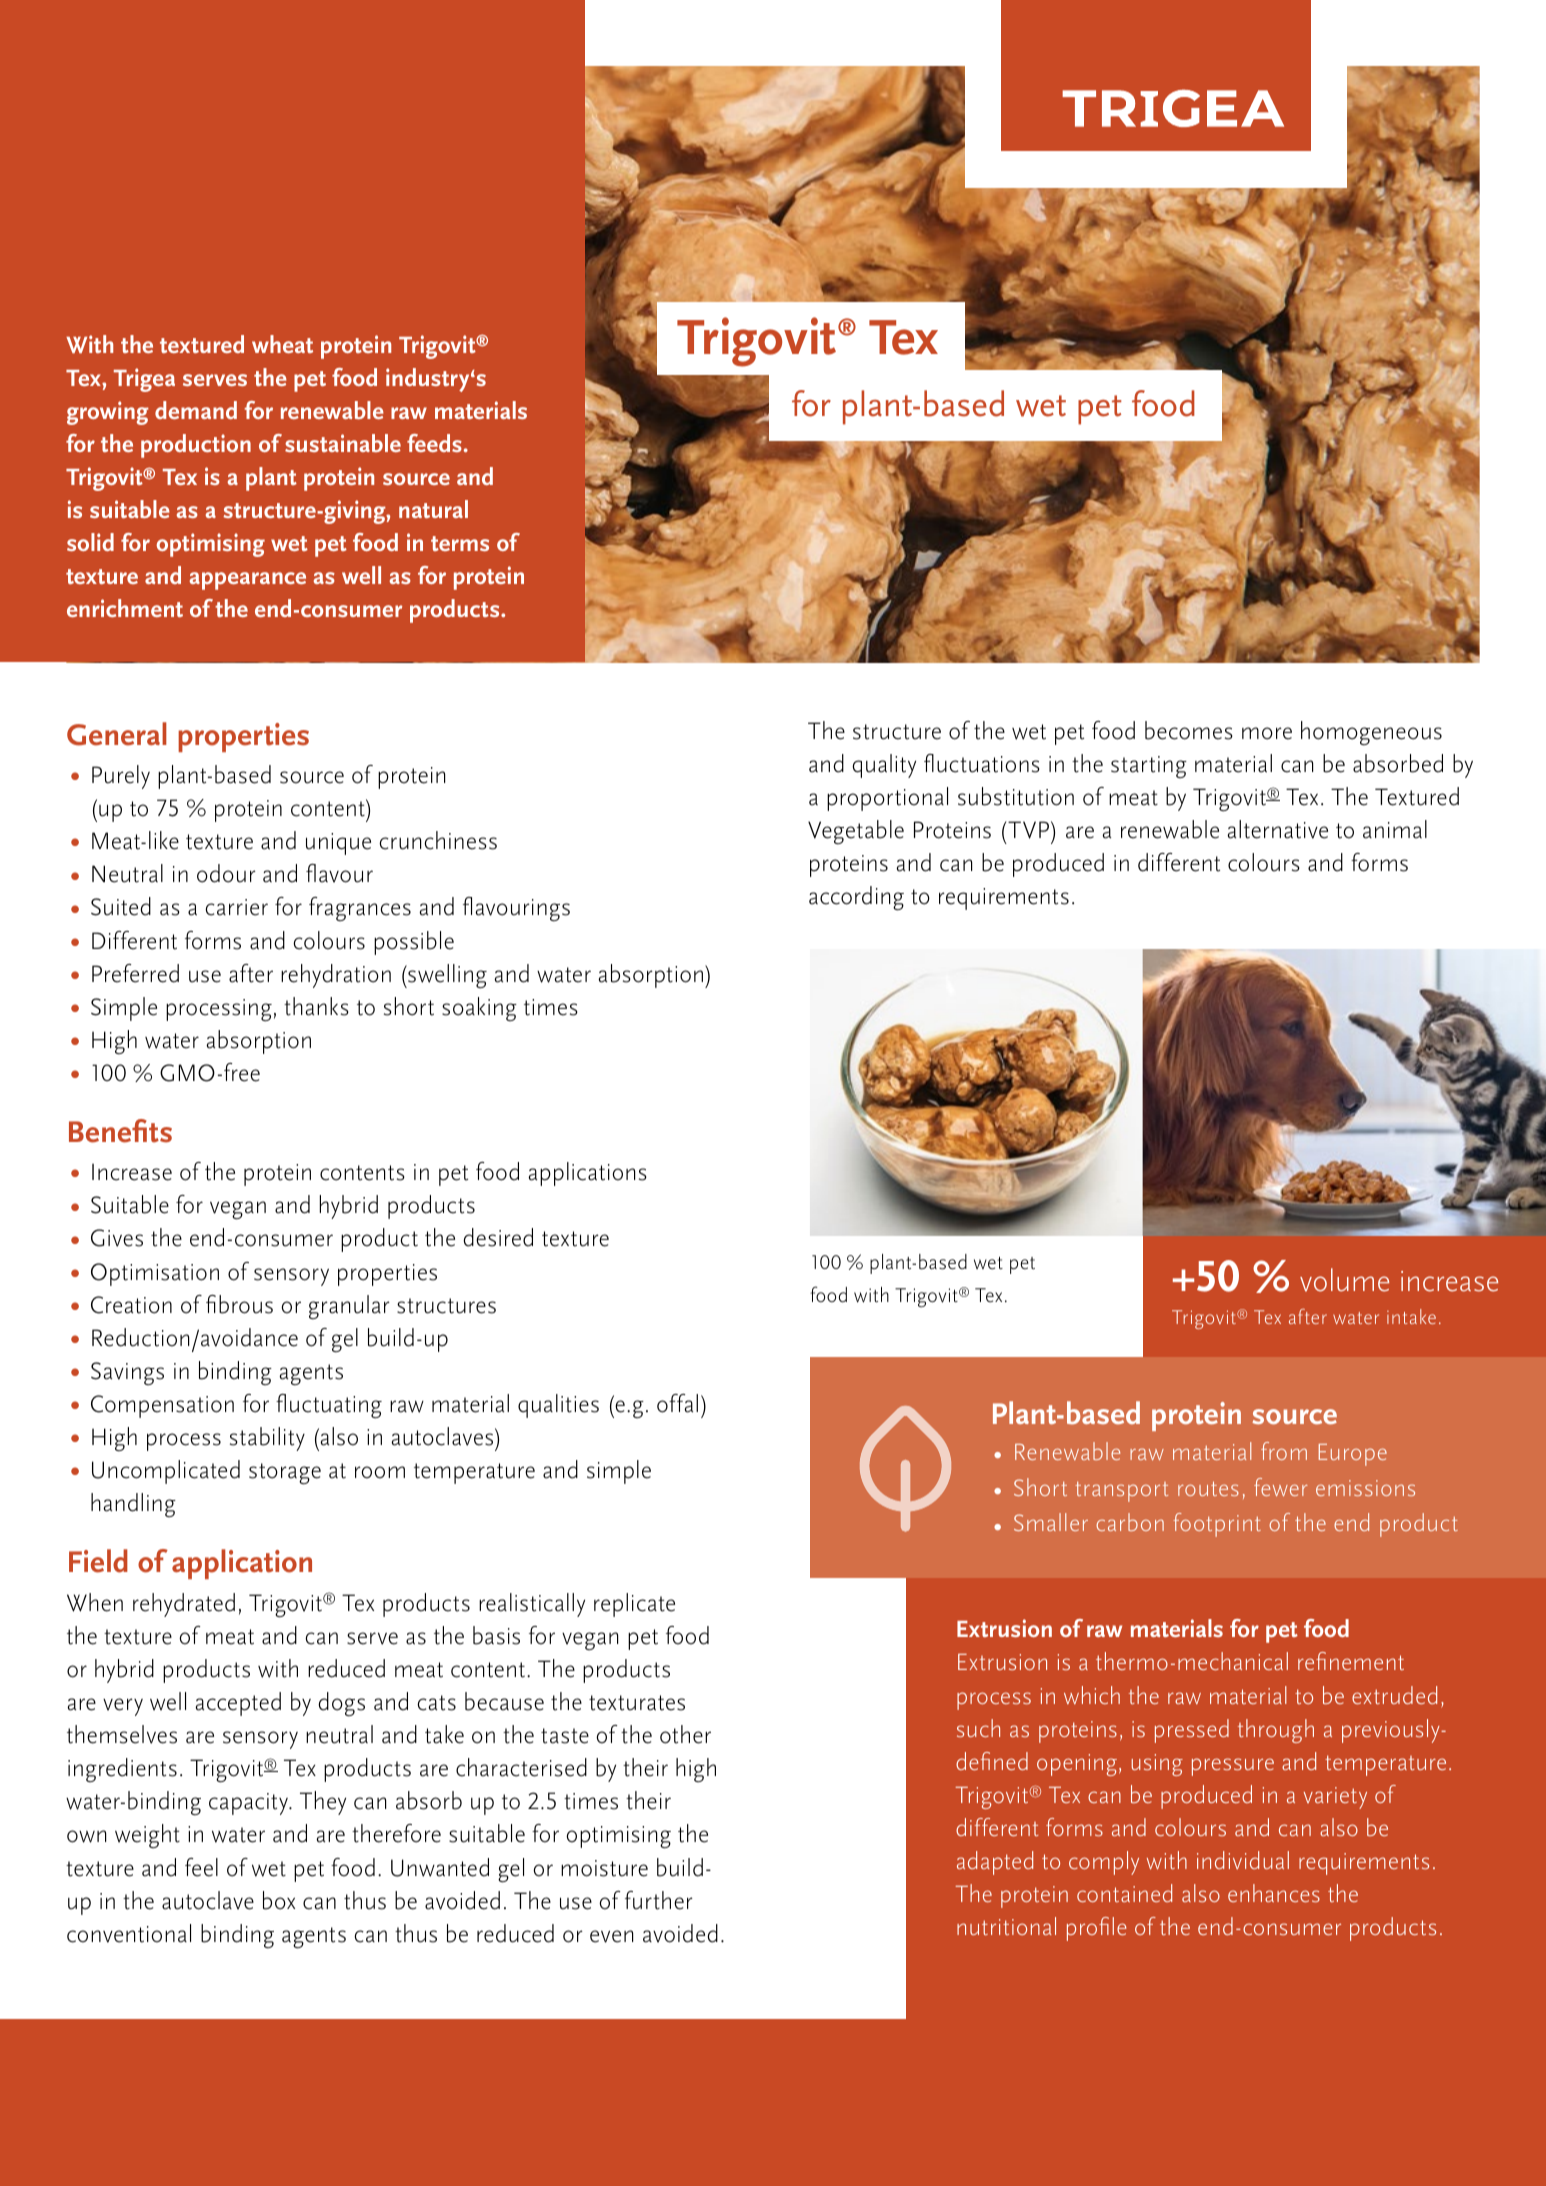 The width and height of the screenshot is (1546, 2186). What do you see at coordinates (236, 907) in the screenshot?
I see `carrier` at bounding box center [236, 907].
